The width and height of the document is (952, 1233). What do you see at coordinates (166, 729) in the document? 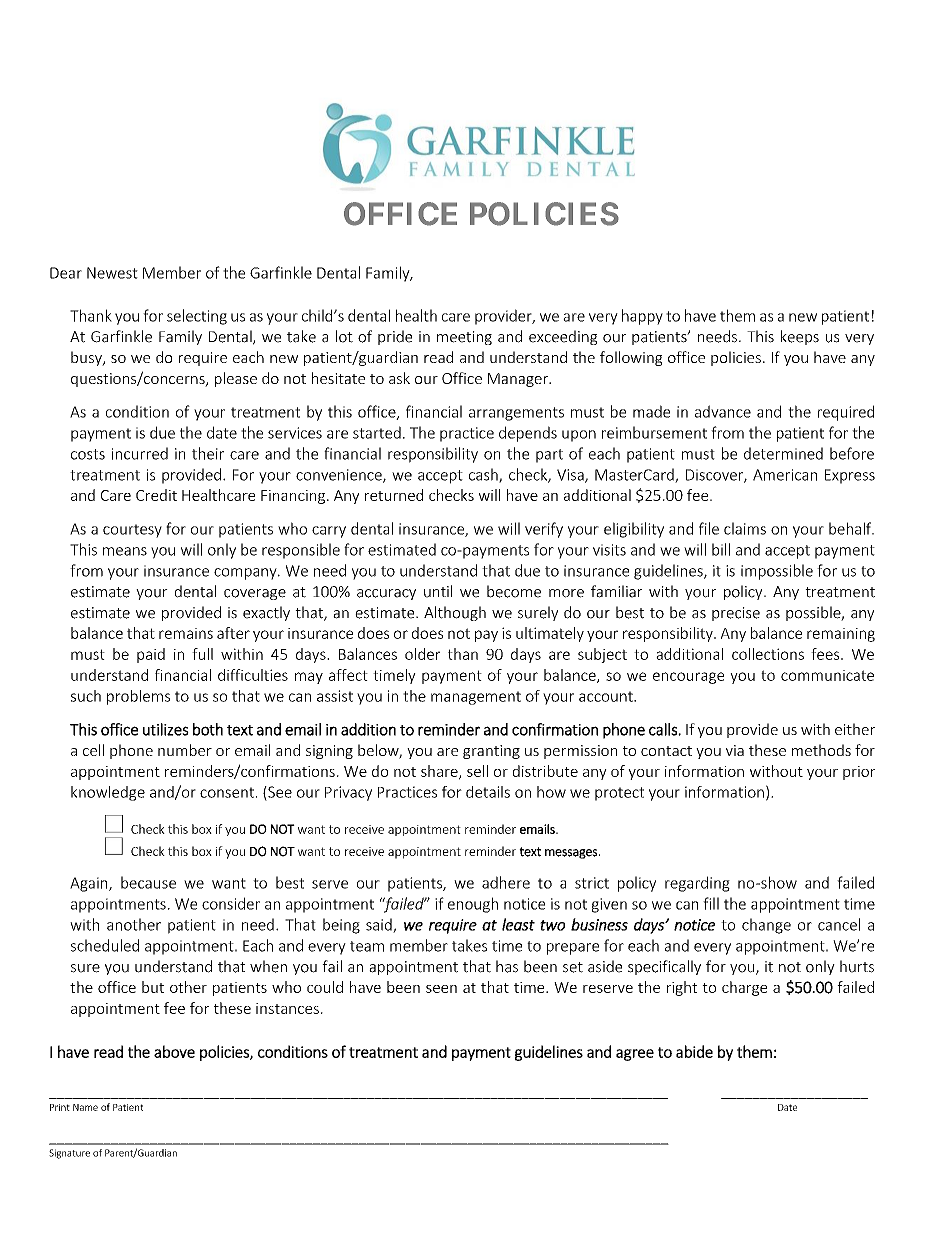
I see `utilizes` at bounding box center [166, 729].
